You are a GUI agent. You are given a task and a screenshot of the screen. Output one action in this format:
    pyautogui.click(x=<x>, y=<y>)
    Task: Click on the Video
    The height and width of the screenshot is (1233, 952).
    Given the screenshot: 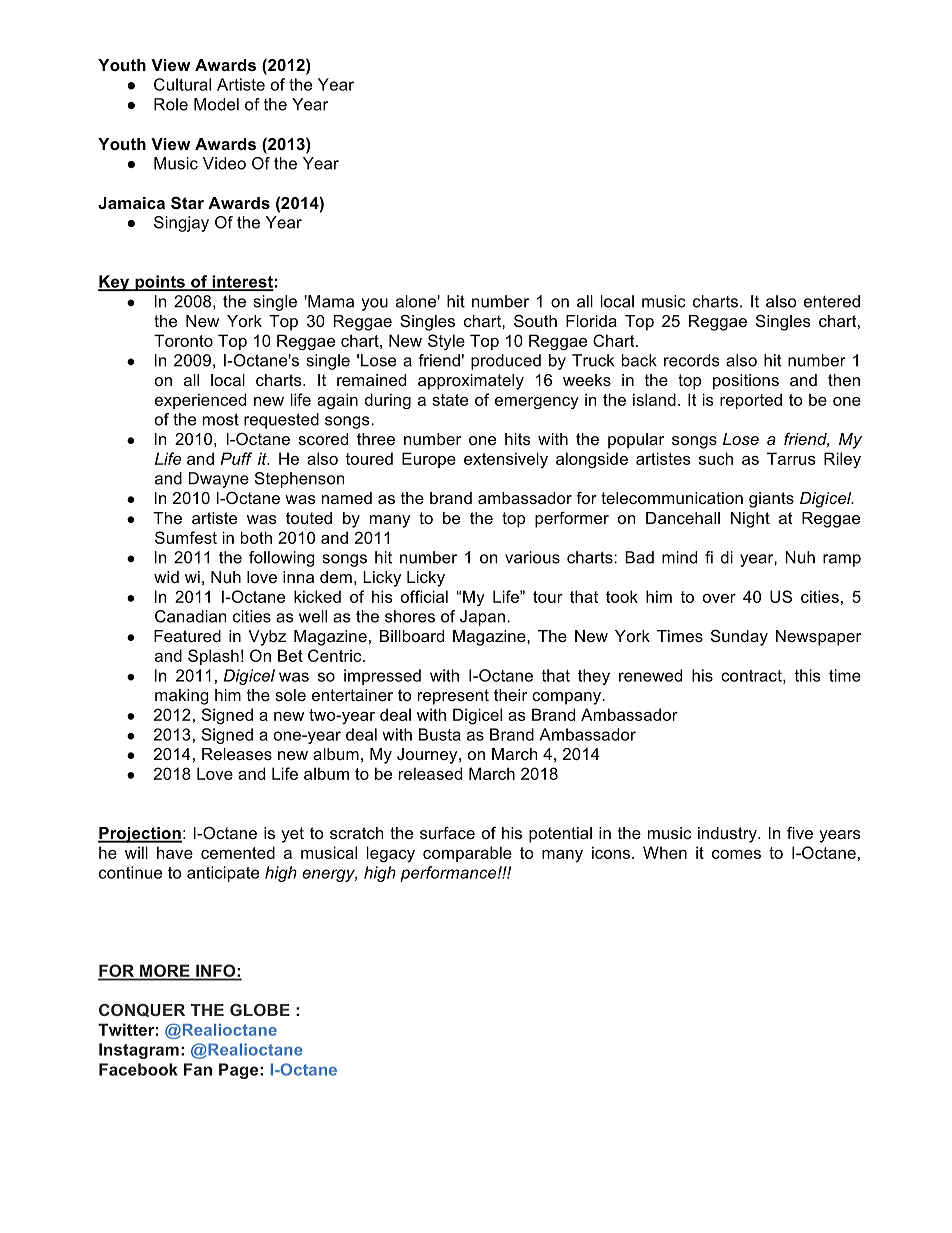 What is the action you would take?
    pyautogui.click(x=224, y=163)
